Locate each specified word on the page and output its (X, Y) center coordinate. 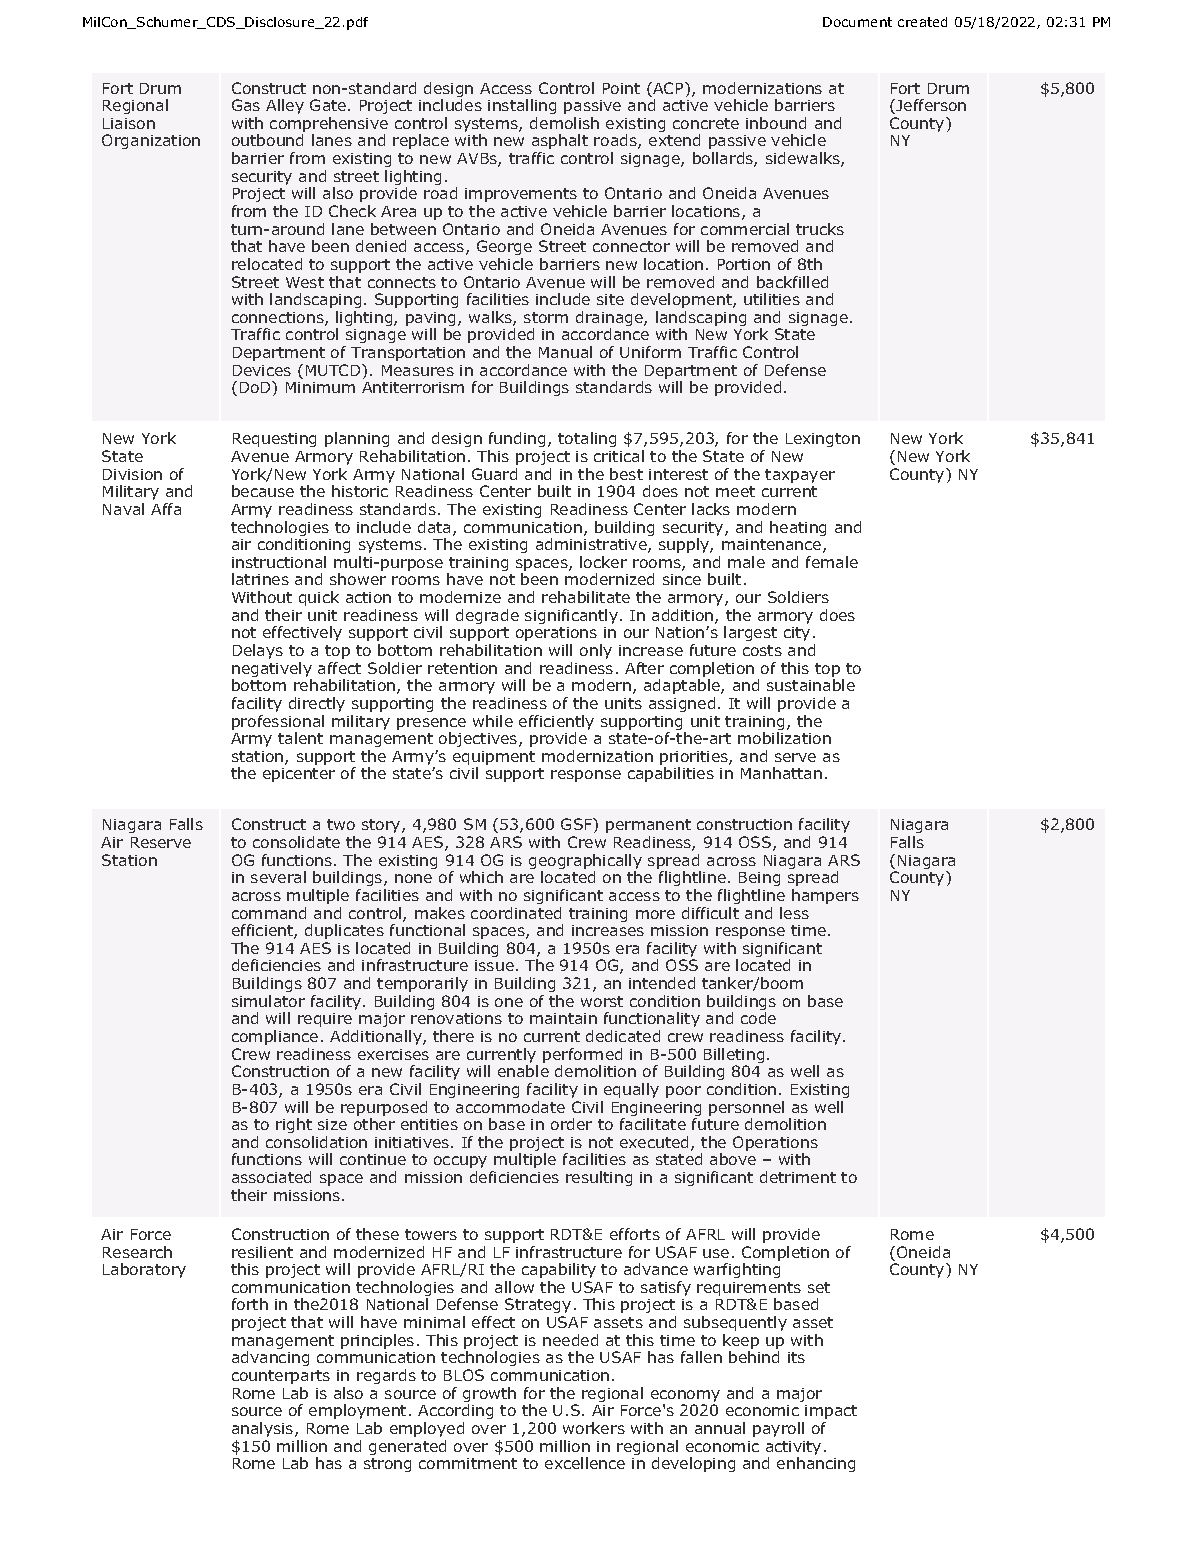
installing (522, 106)
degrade (487, 616)
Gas (246, 105)
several (278, 877)
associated (271, 1177)
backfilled (792, 282)
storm (546, 317)
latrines (260, 579)
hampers (825, 896)
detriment (798, 1177)
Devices (262, 370)
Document (857, 22)
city (797, 634)
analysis (264, 1429)
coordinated (516, 913)
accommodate (510, 1107)
